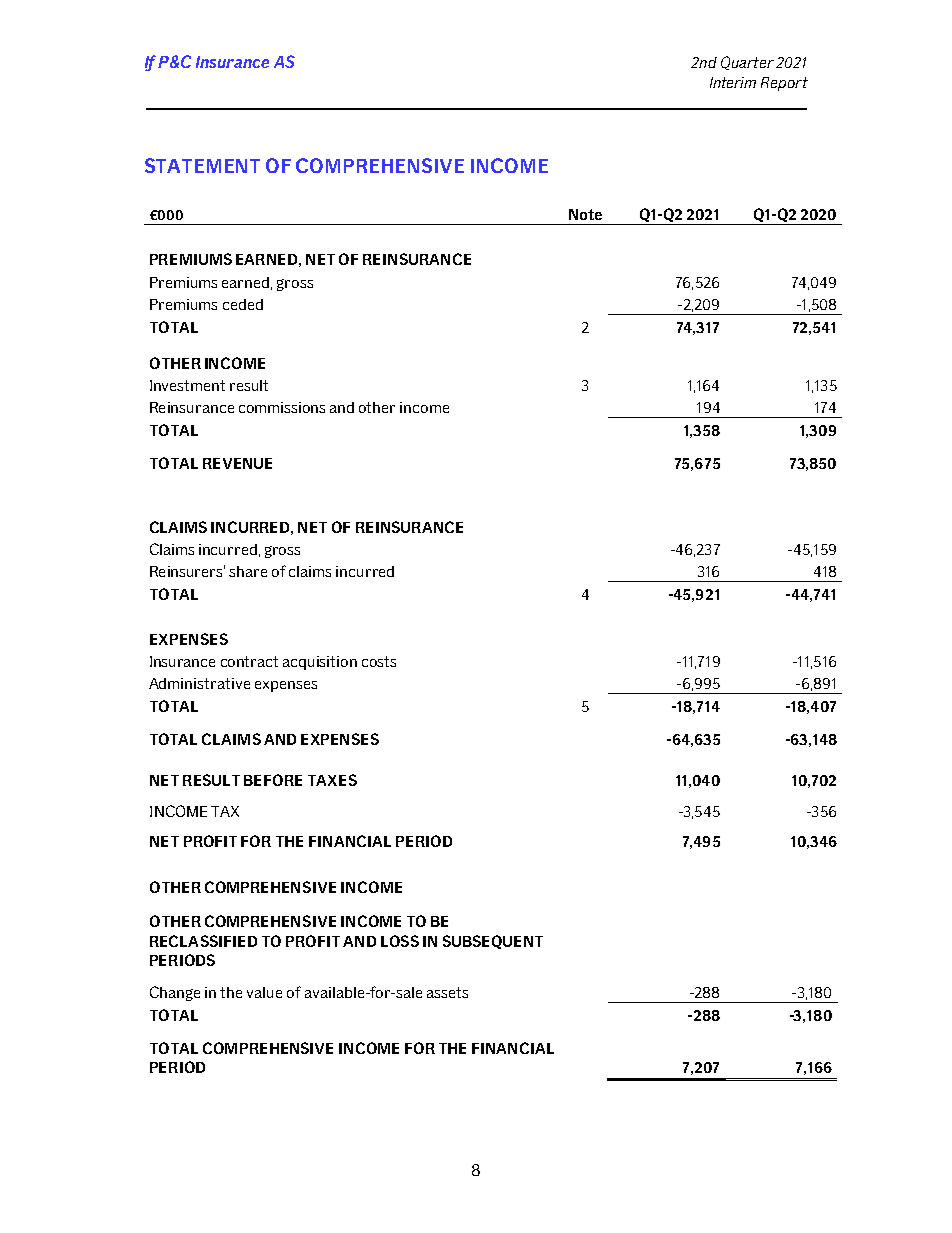 The height and width of the document is (1233, 952). I want to click on ceded, so click(243, 304).
